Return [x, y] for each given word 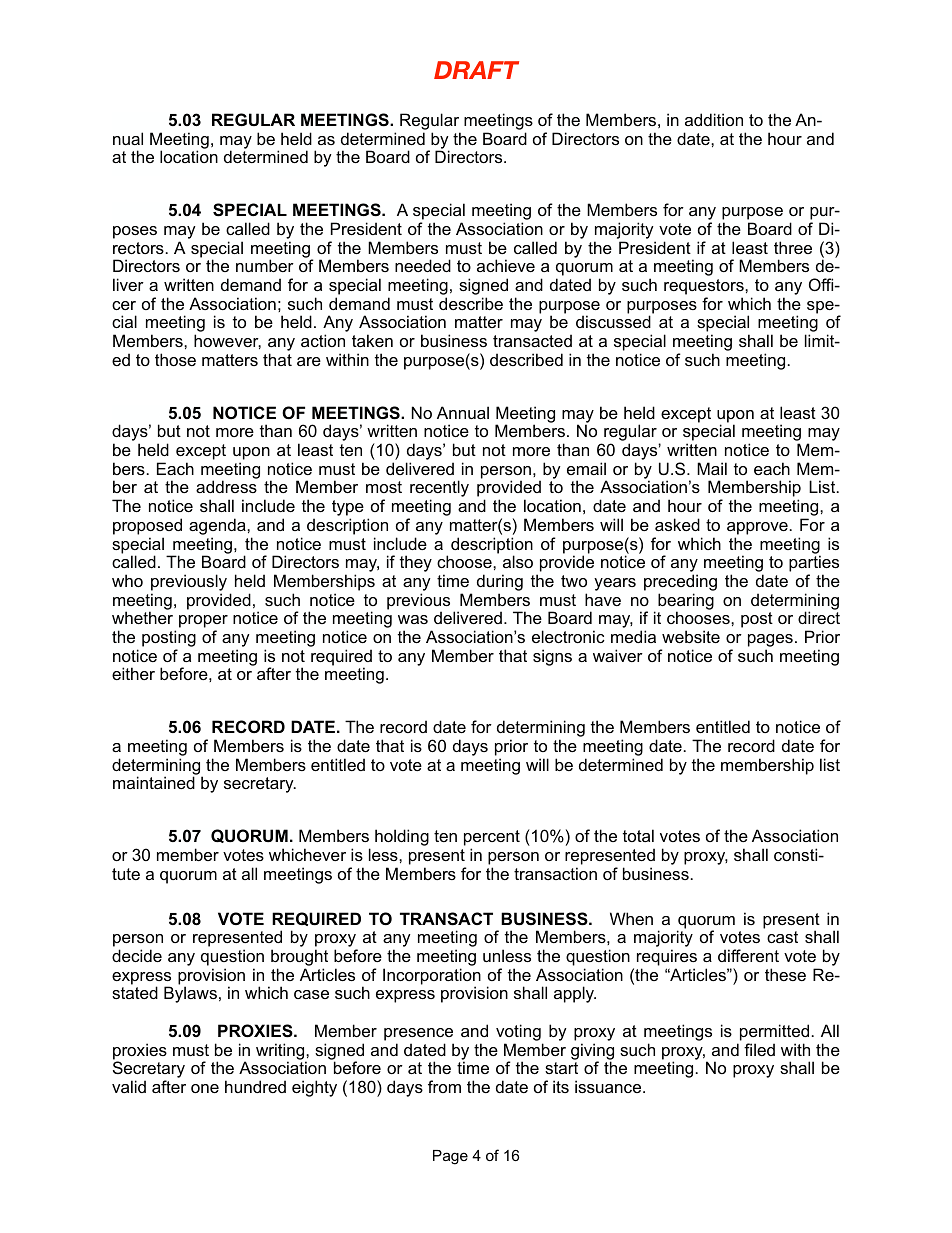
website [691, 636]
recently [439, 490]
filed [759, 1049]
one [205, 1088]
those [175, 359]
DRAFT [476, 70]
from [444, 1086]
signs [552, 657]
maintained [154, 782]
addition [714, 119]
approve [757, 528]
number [265, 265]
